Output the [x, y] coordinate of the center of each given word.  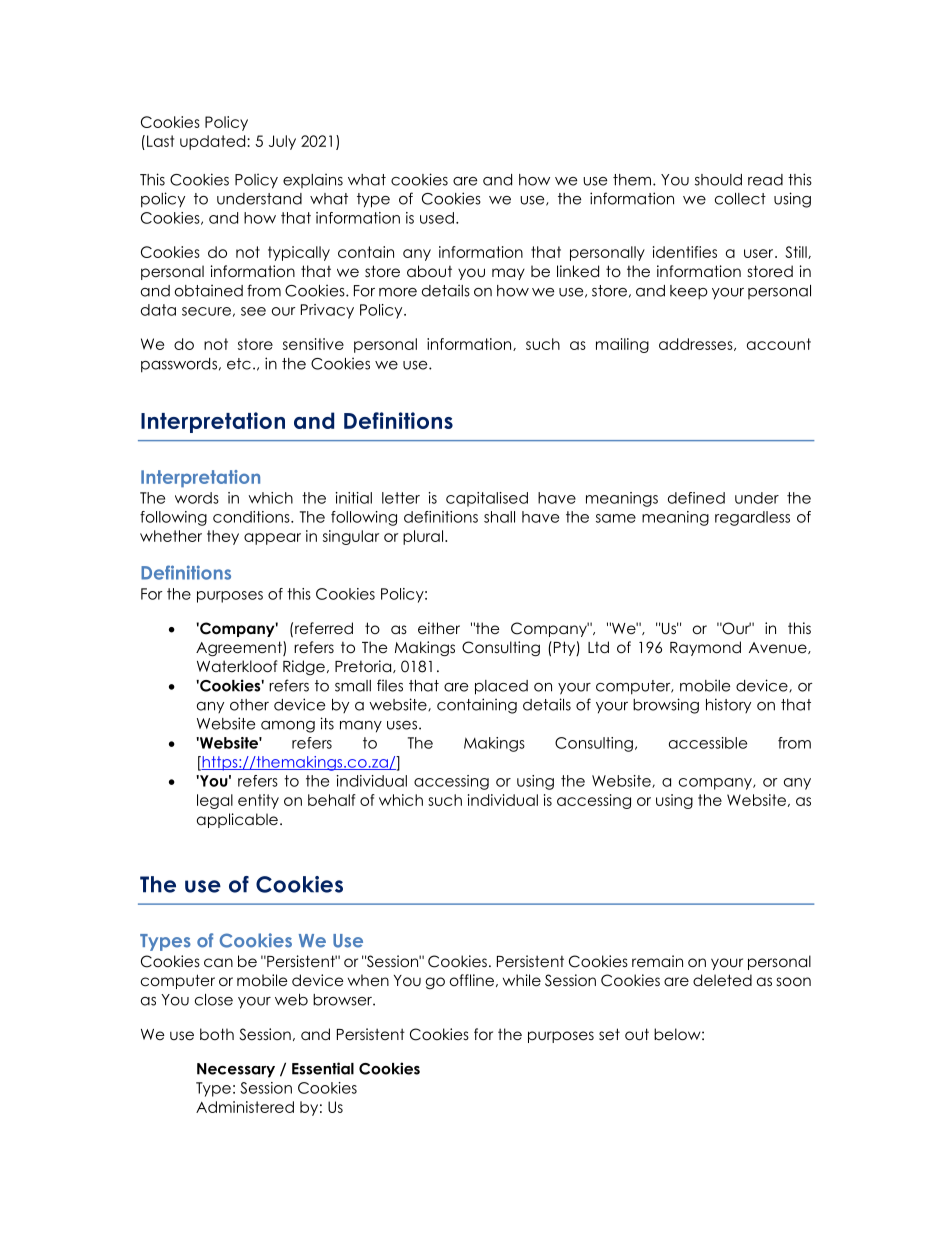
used [437, 218]
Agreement [240, 649]
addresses [697, 344]
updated [214, 142]
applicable [237, 820]
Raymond [705, 648]
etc [239, 364]
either [439, 628]
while [522, 980]
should [718, 180]
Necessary [236, 1070]
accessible [708, 743]
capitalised [487, 499]
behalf [332, 800]
